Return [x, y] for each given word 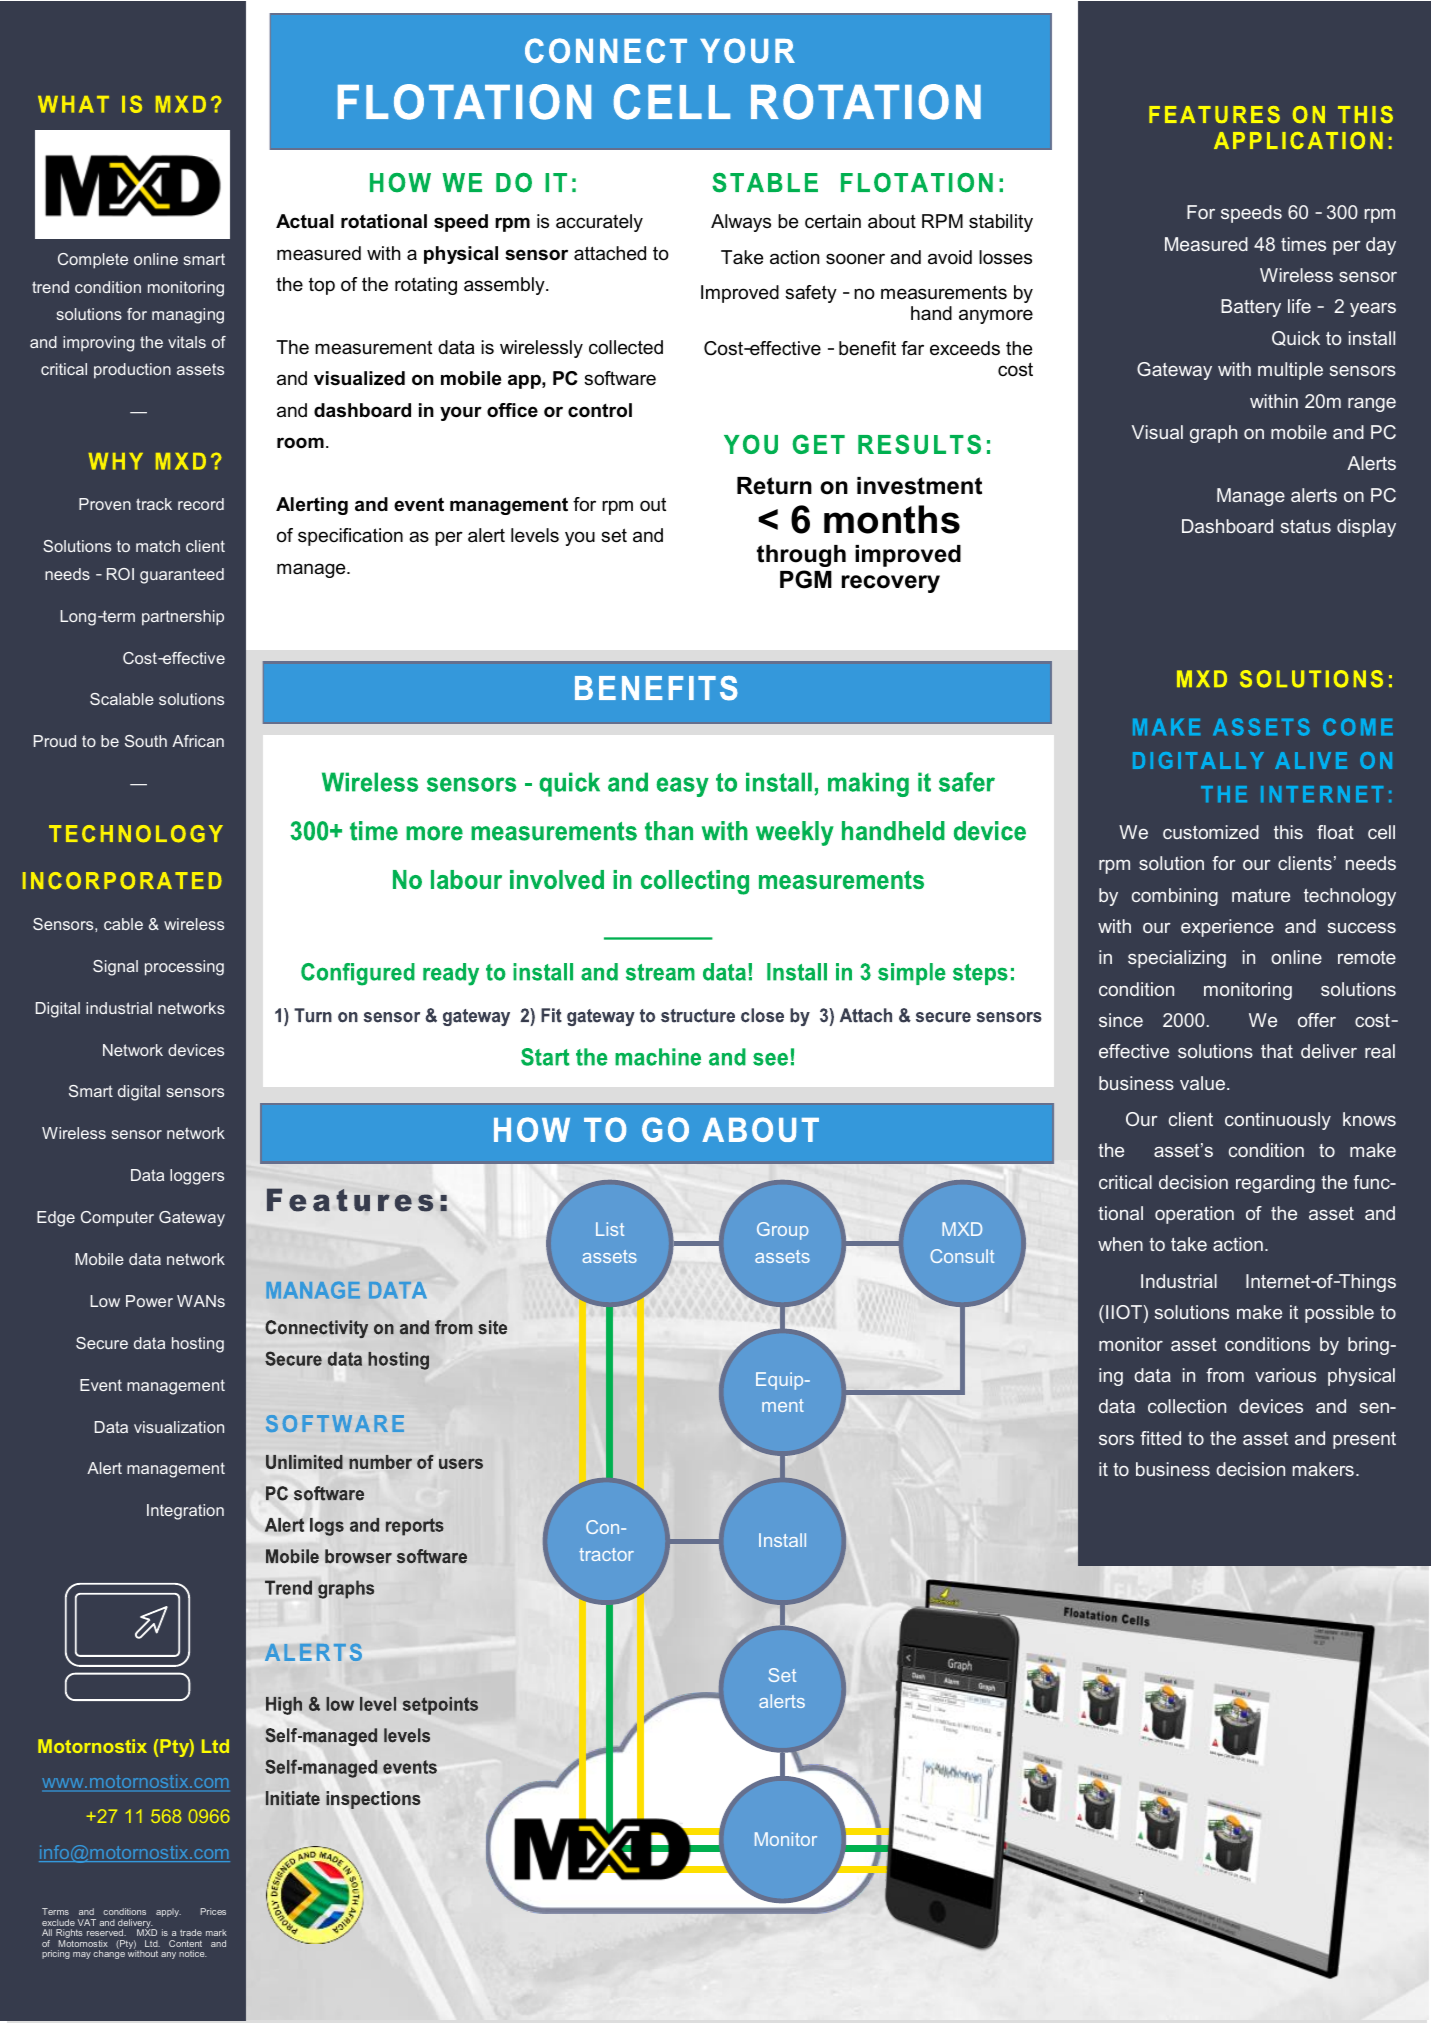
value [1204, 1083]
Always [741, 223]
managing [188, 316]
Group [782, 1231]
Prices [213, 1911]
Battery [1251, 308]
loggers [197, 1177]
